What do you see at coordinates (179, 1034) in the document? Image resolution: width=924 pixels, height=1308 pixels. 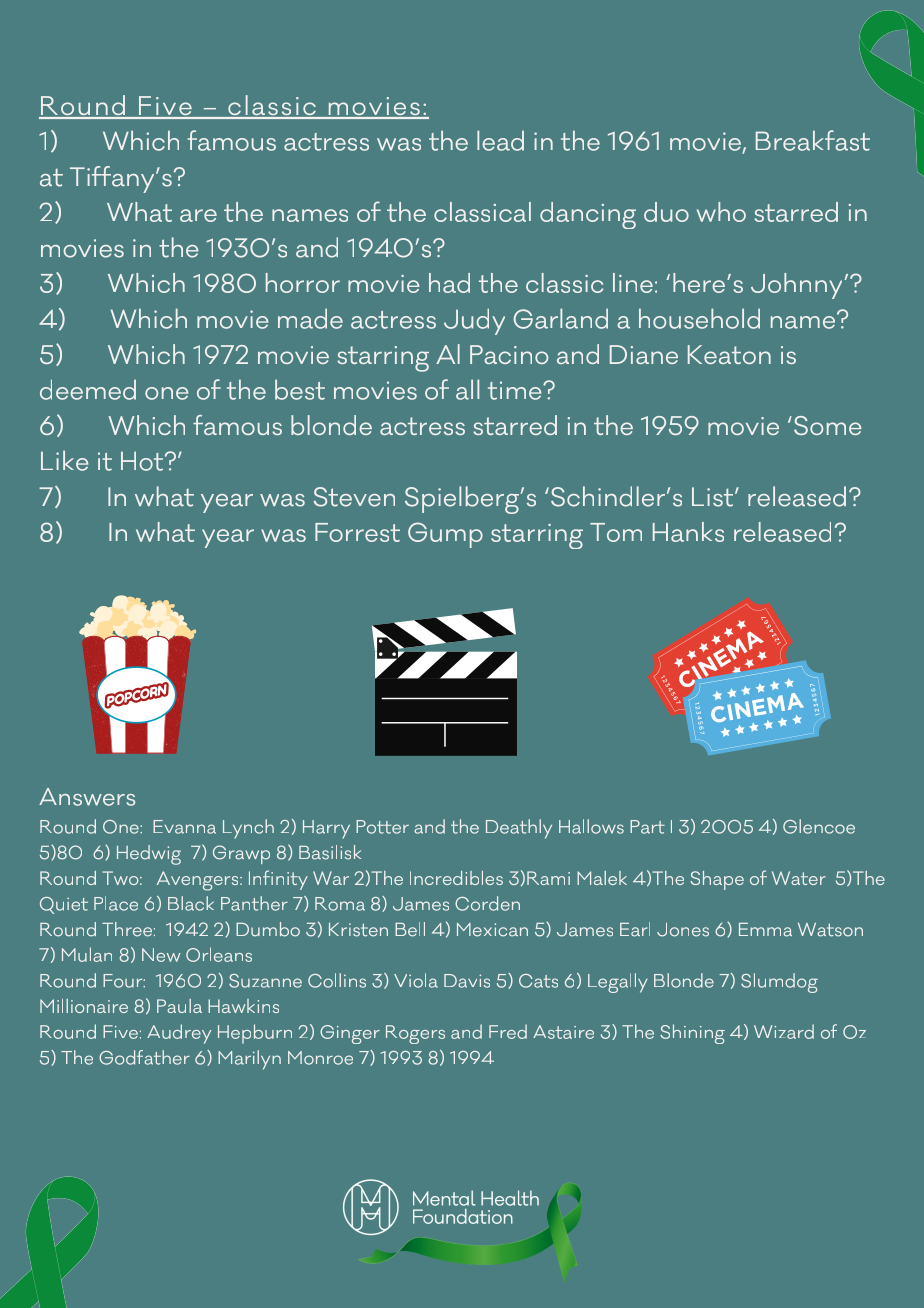 I see `Audrey` at bounding box center [179, 1034].
